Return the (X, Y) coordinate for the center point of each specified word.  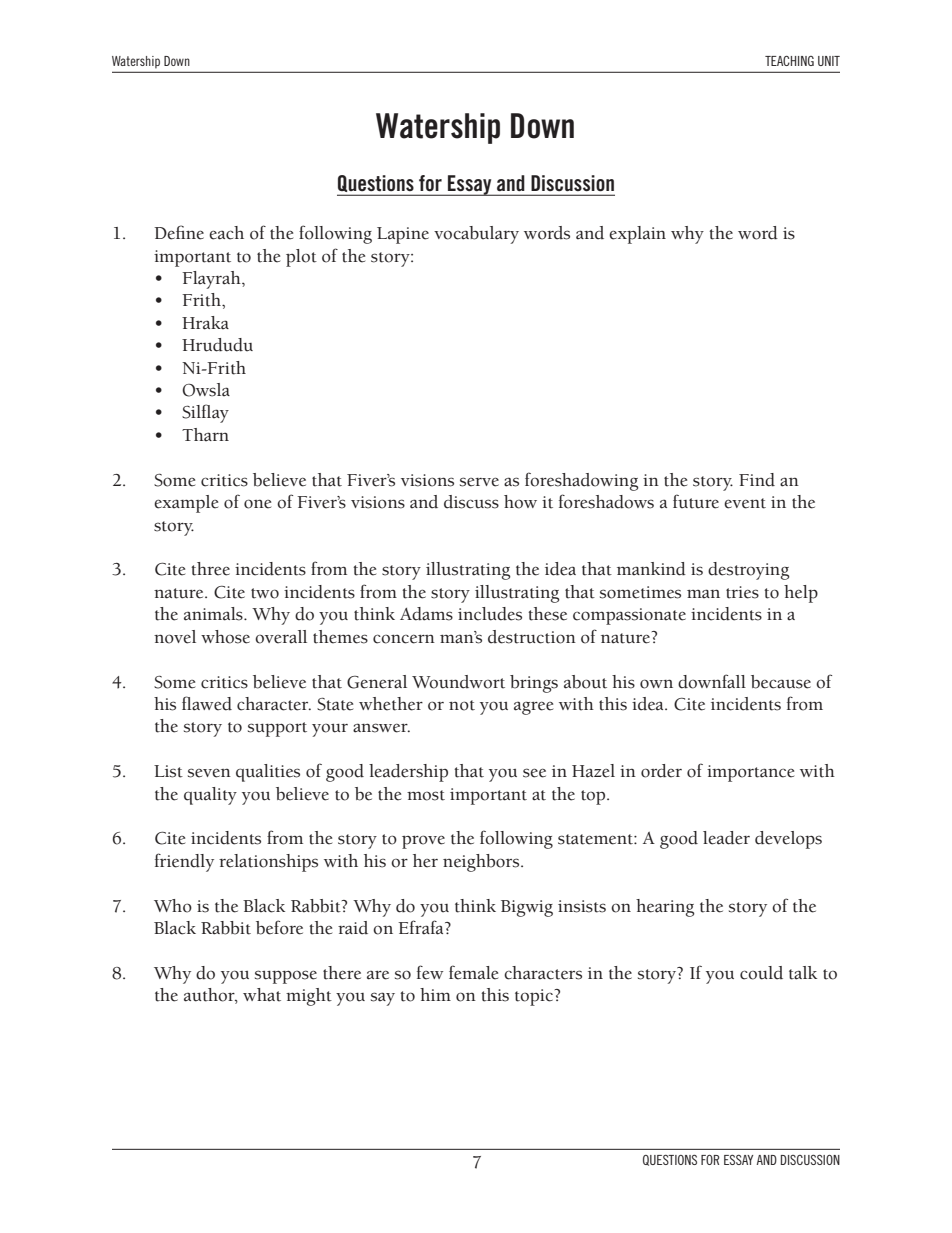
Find (757, 480)
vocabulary (476, 235)
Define (179, 232)
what (262, 995)
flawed (207, 703)
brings (534, 684)
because (781, 682)
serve (479, 482)
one (257, 504)
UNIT (829, 61)
